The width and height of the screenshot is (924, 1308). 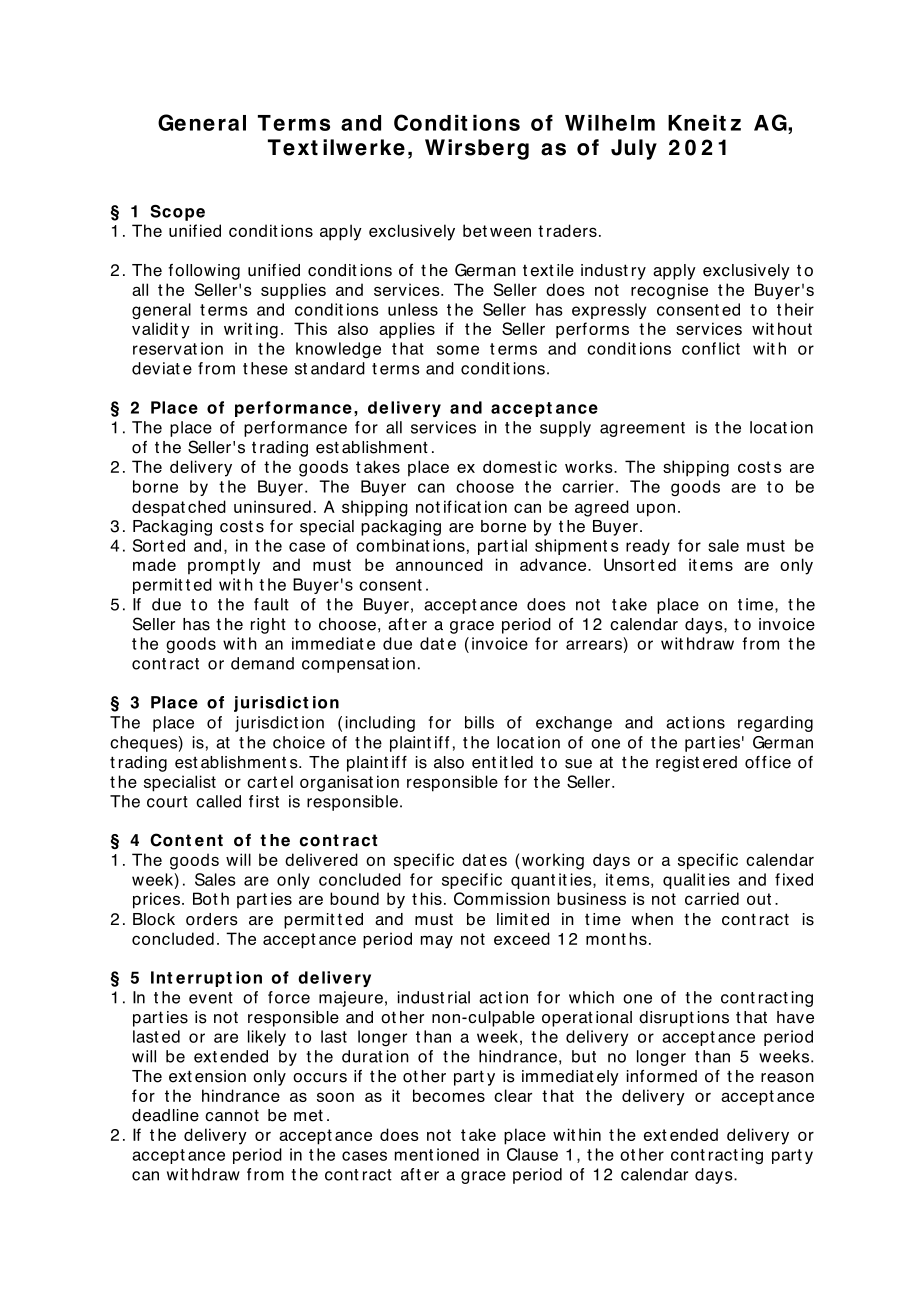 I want to click on ched, so click(x=207, y=506).
